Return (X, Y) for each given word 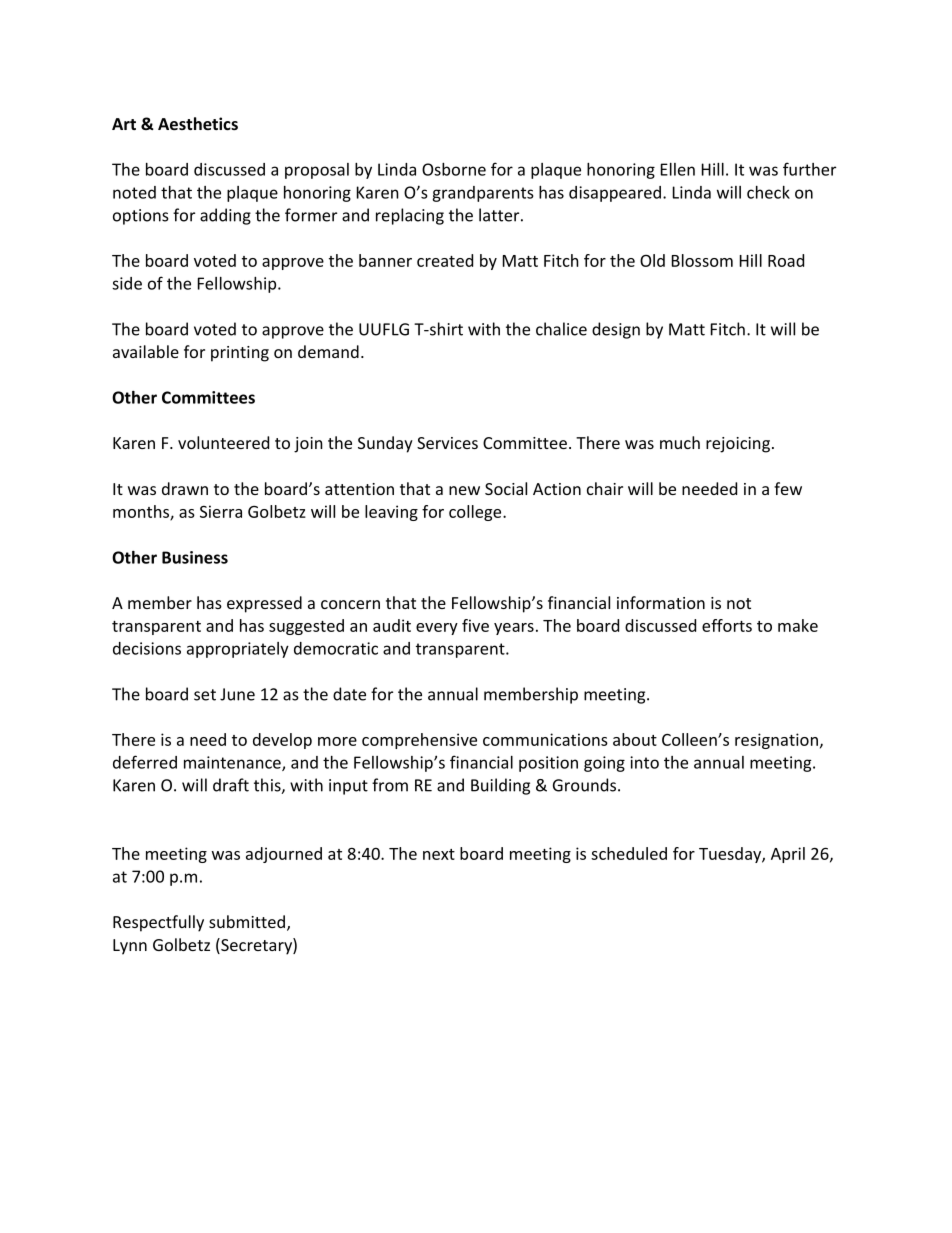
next (439, 854)
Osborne (454, 169)
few (788, 488)
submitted (247, 921)
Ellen (678, 169)
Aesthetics (198, 123)
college (476, 513)
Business (195, 557)
